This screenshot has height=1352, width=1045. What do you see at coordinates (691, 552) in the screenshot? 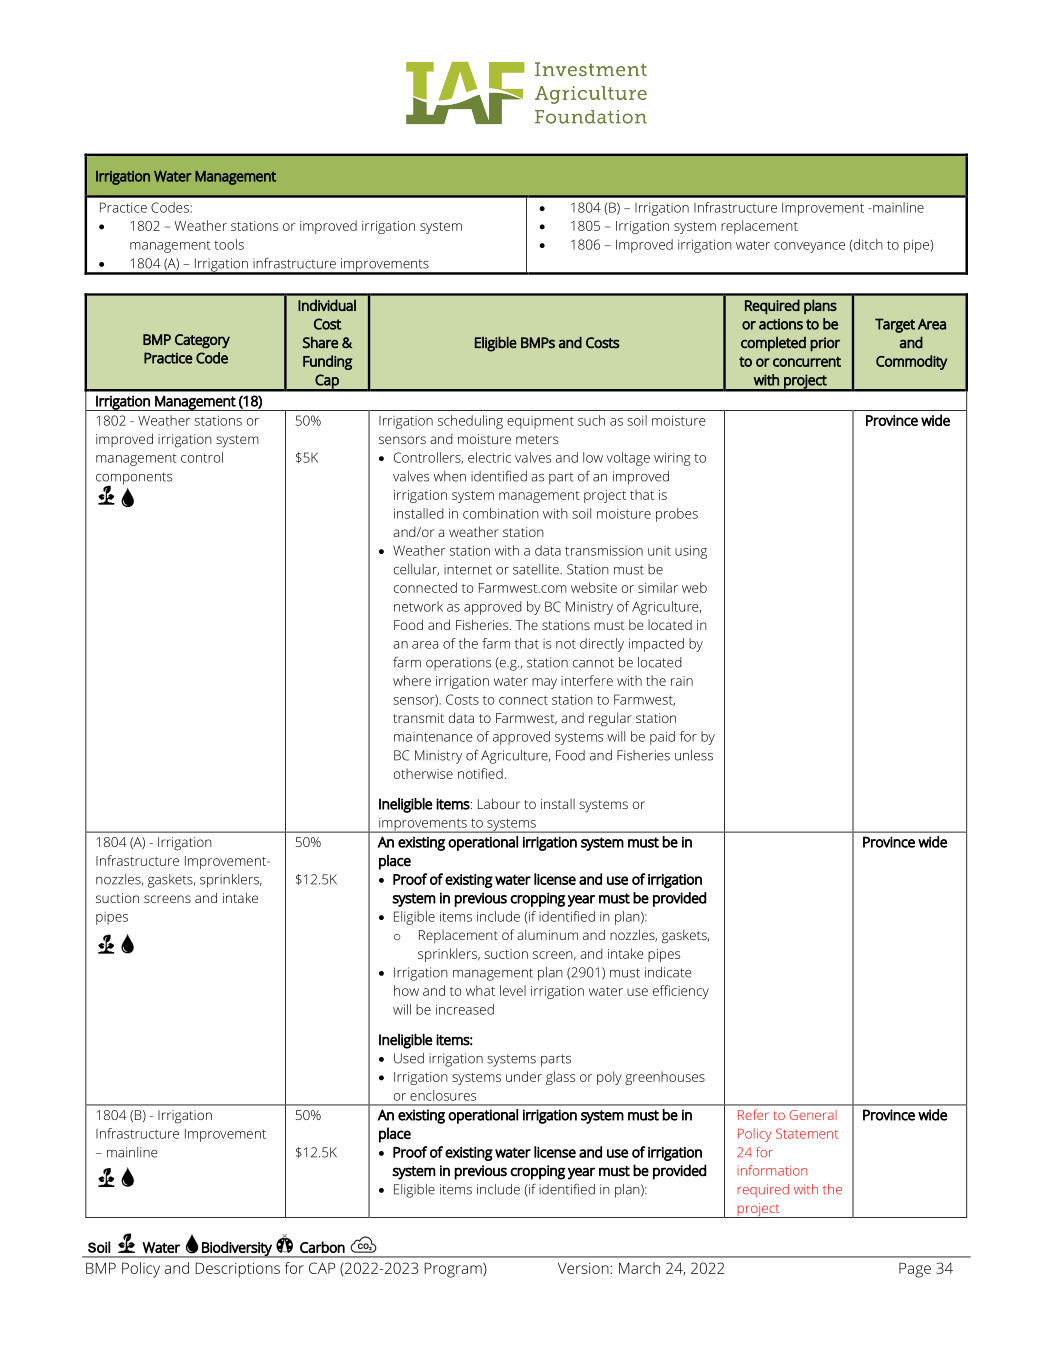
I see `using` at bounding box center [691, 552].
